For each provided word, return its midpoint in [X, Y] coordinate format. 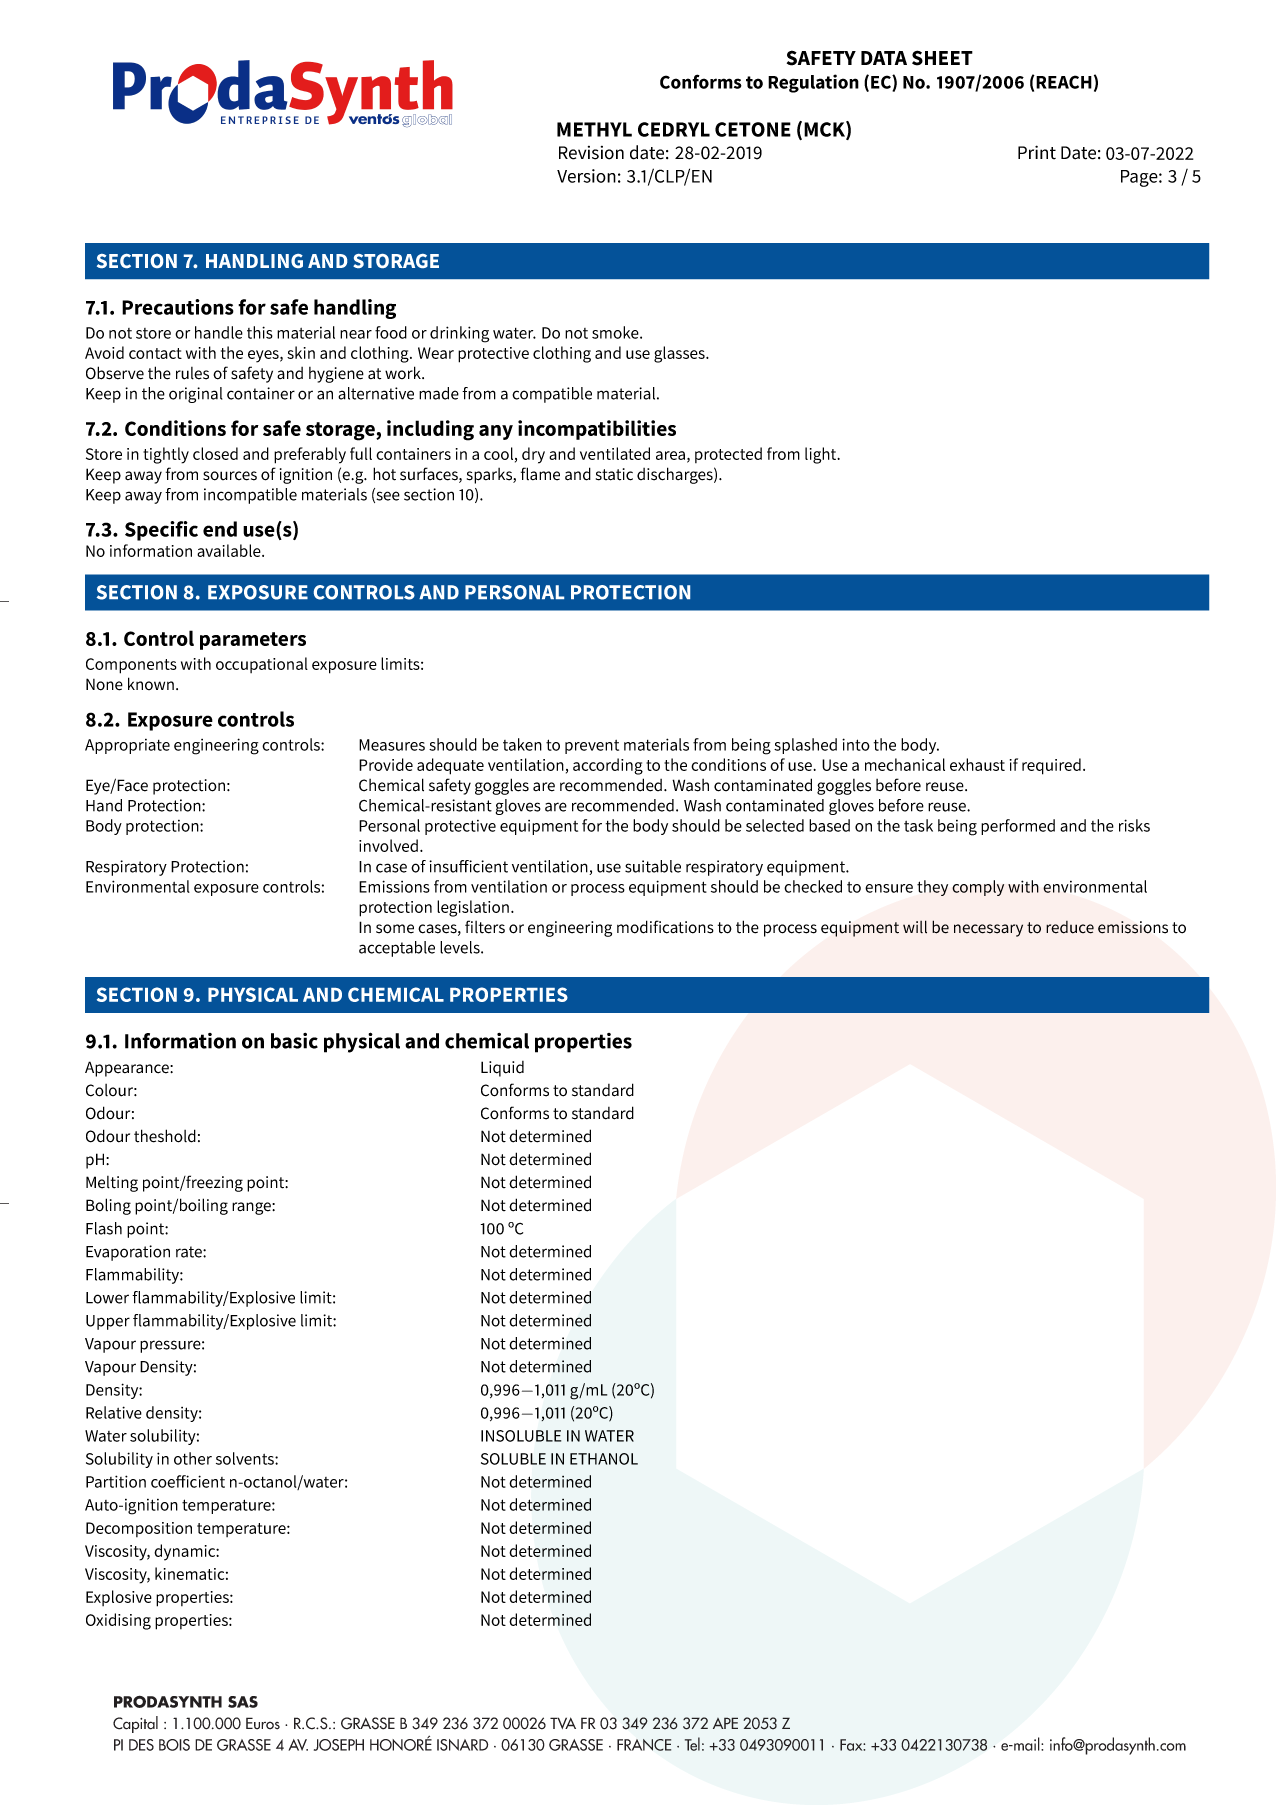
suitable [653, 866]
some [395, 929]
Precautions [178, 307]
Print [1037, 152]
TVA [563, 1723]
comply [978, 888]
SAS [243, 1702]
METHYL [594, 129]
